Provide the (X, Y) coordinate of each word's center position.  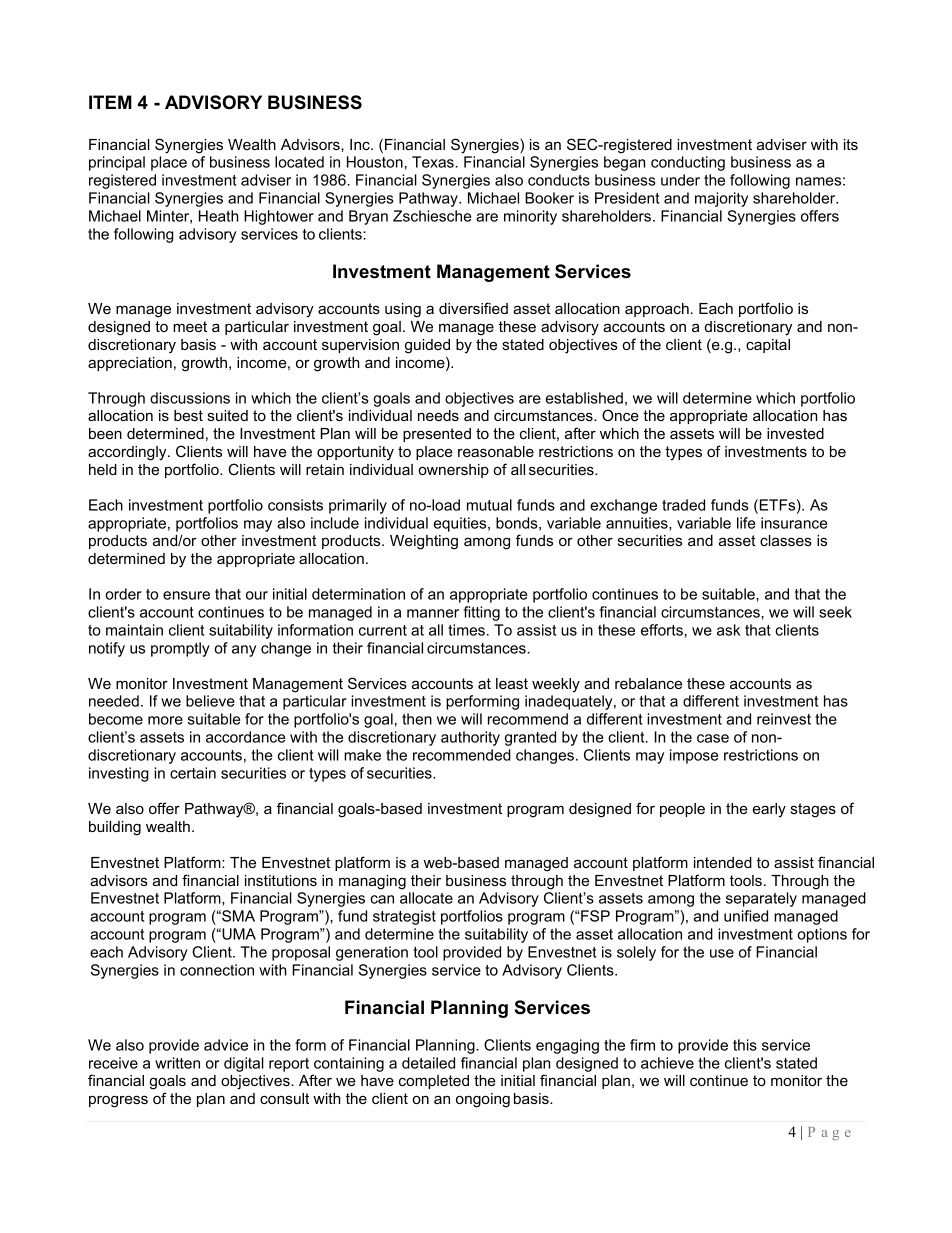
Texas (434, 162)
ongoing (483, 1100)
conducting (688, 163)
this (745, 1045)
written (177, 1063)
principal (117, 163)
